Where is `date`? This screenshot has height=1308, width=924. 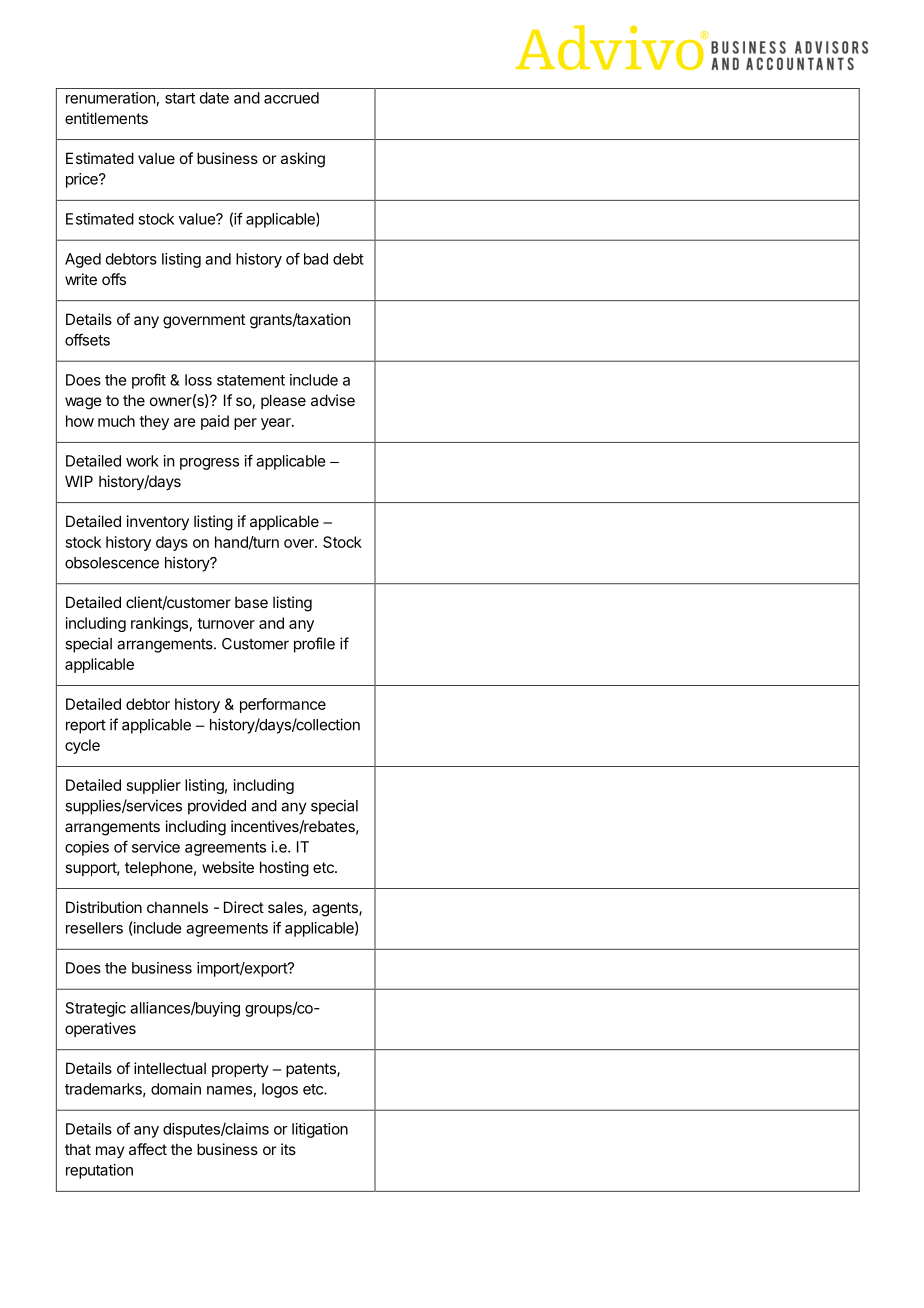
date is located at coordinates (214, 98).
